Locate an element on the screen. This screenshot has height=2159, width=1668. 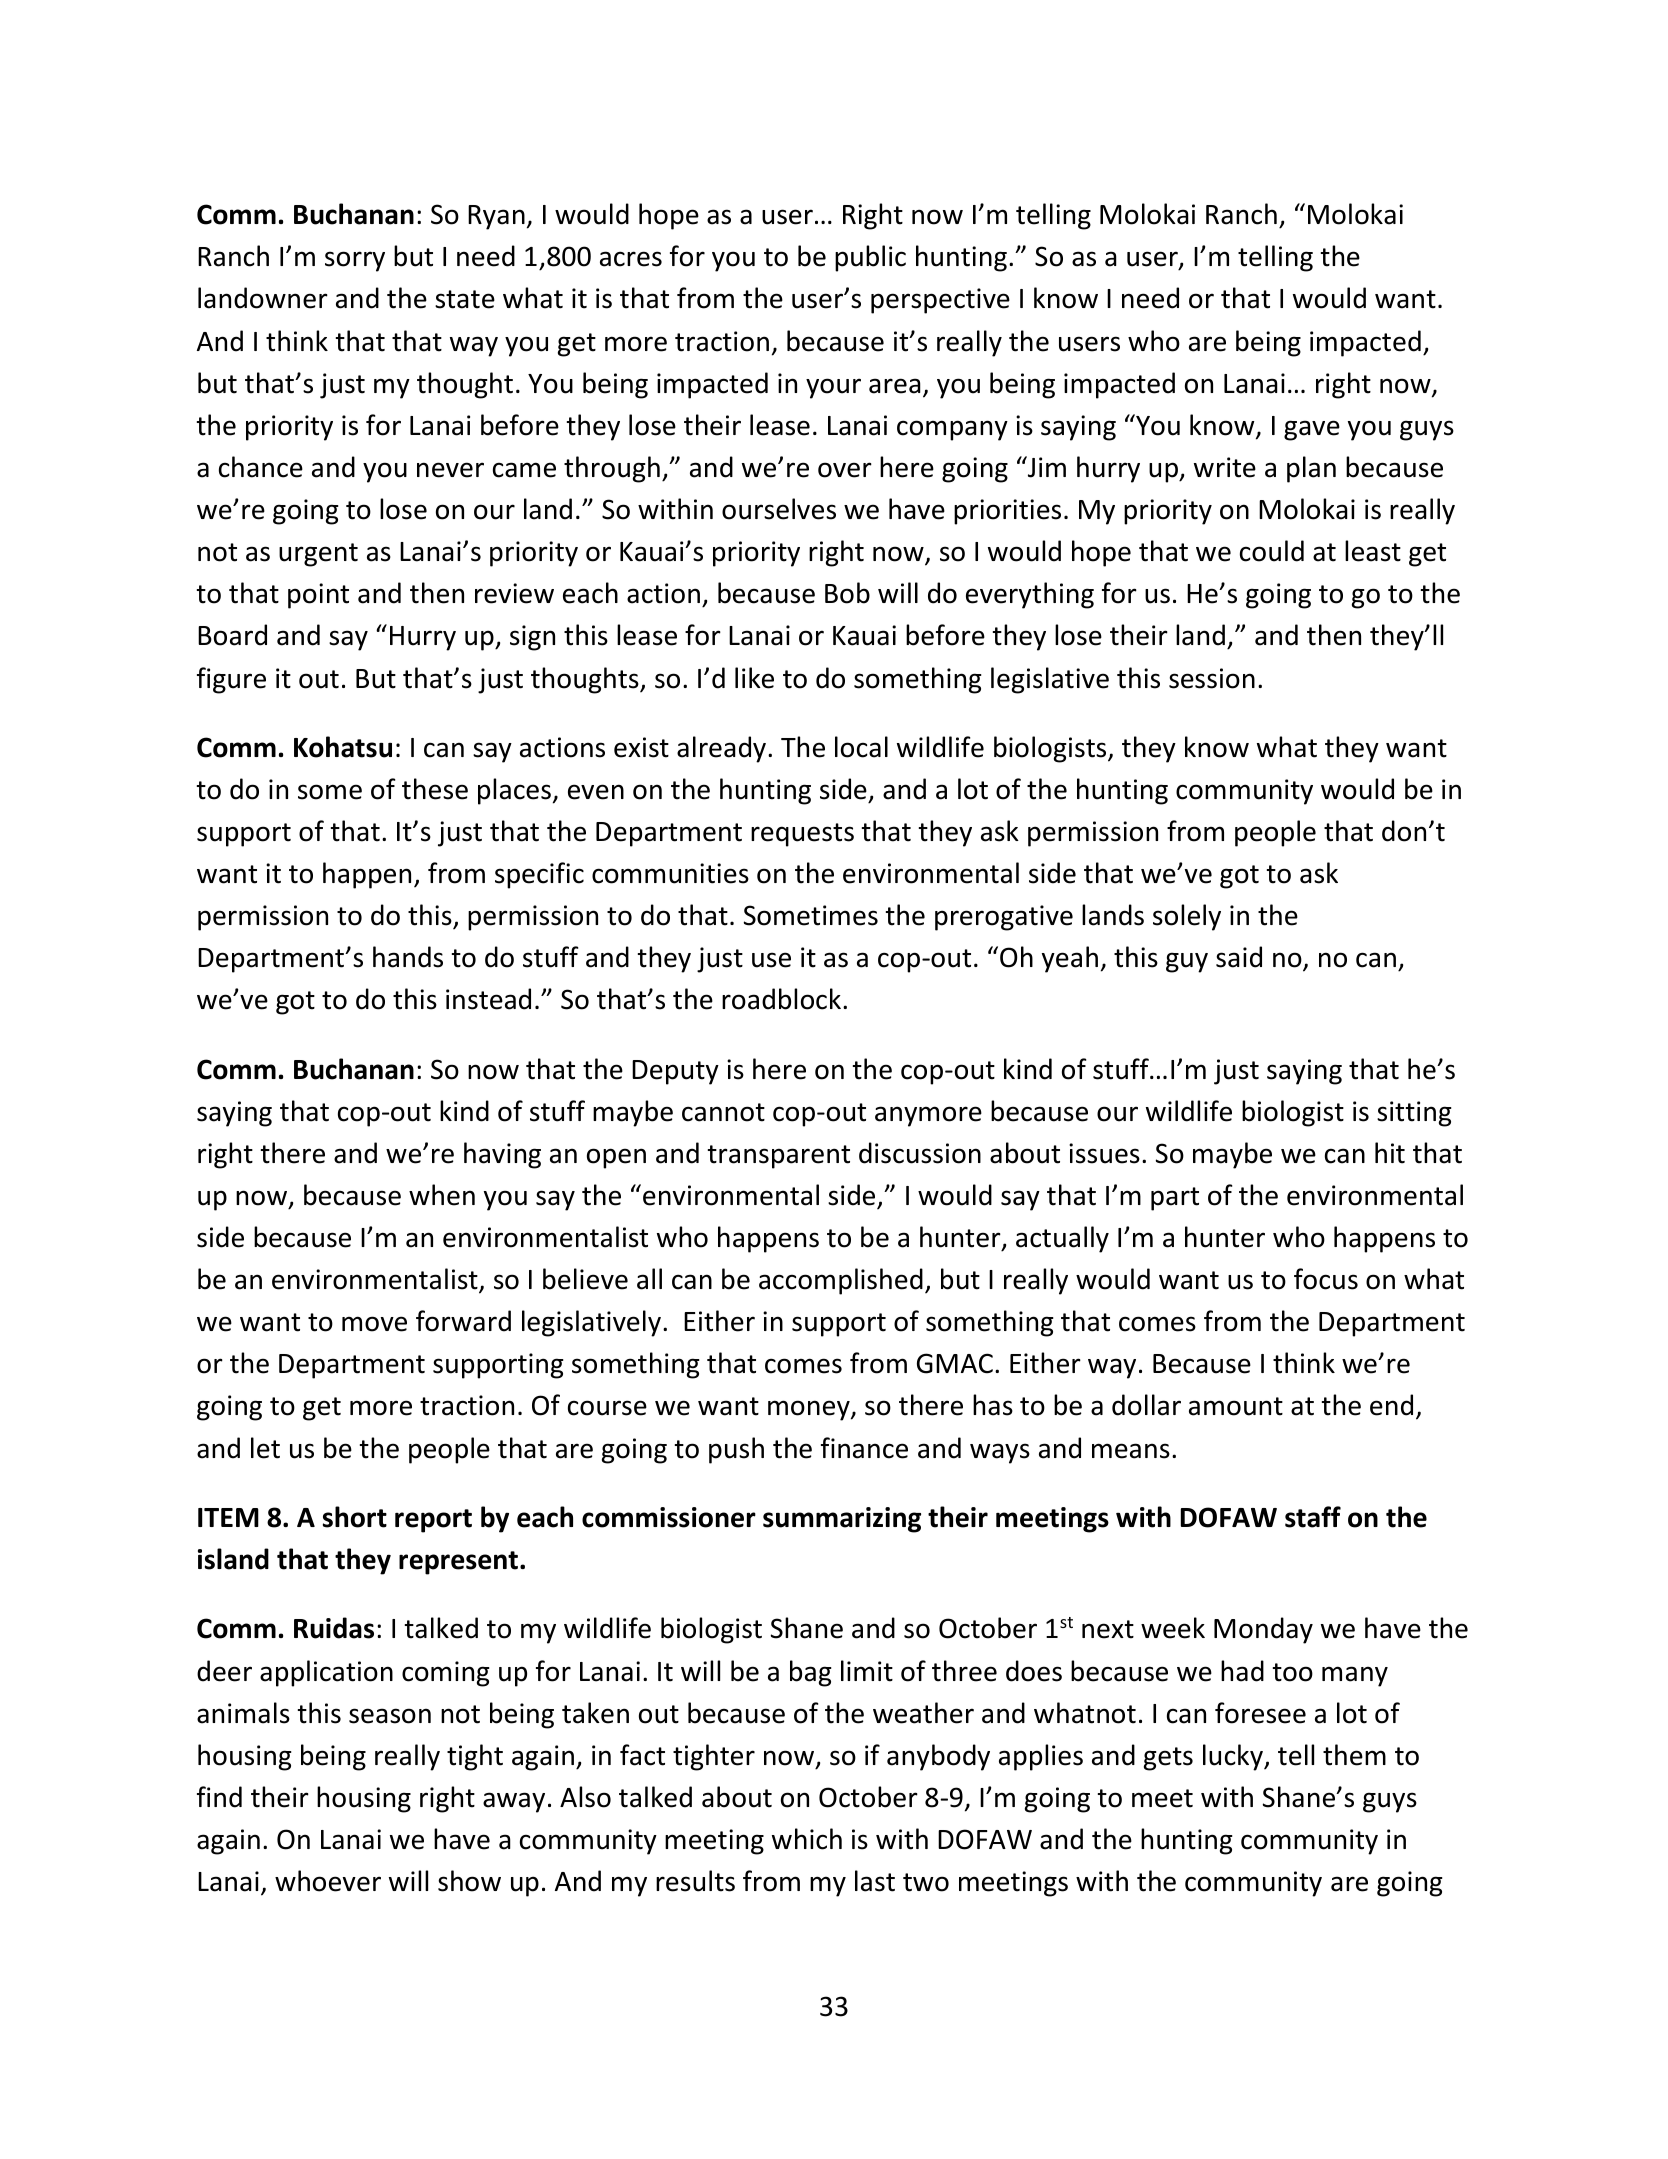
said is located at coordinates (1239, 957).
